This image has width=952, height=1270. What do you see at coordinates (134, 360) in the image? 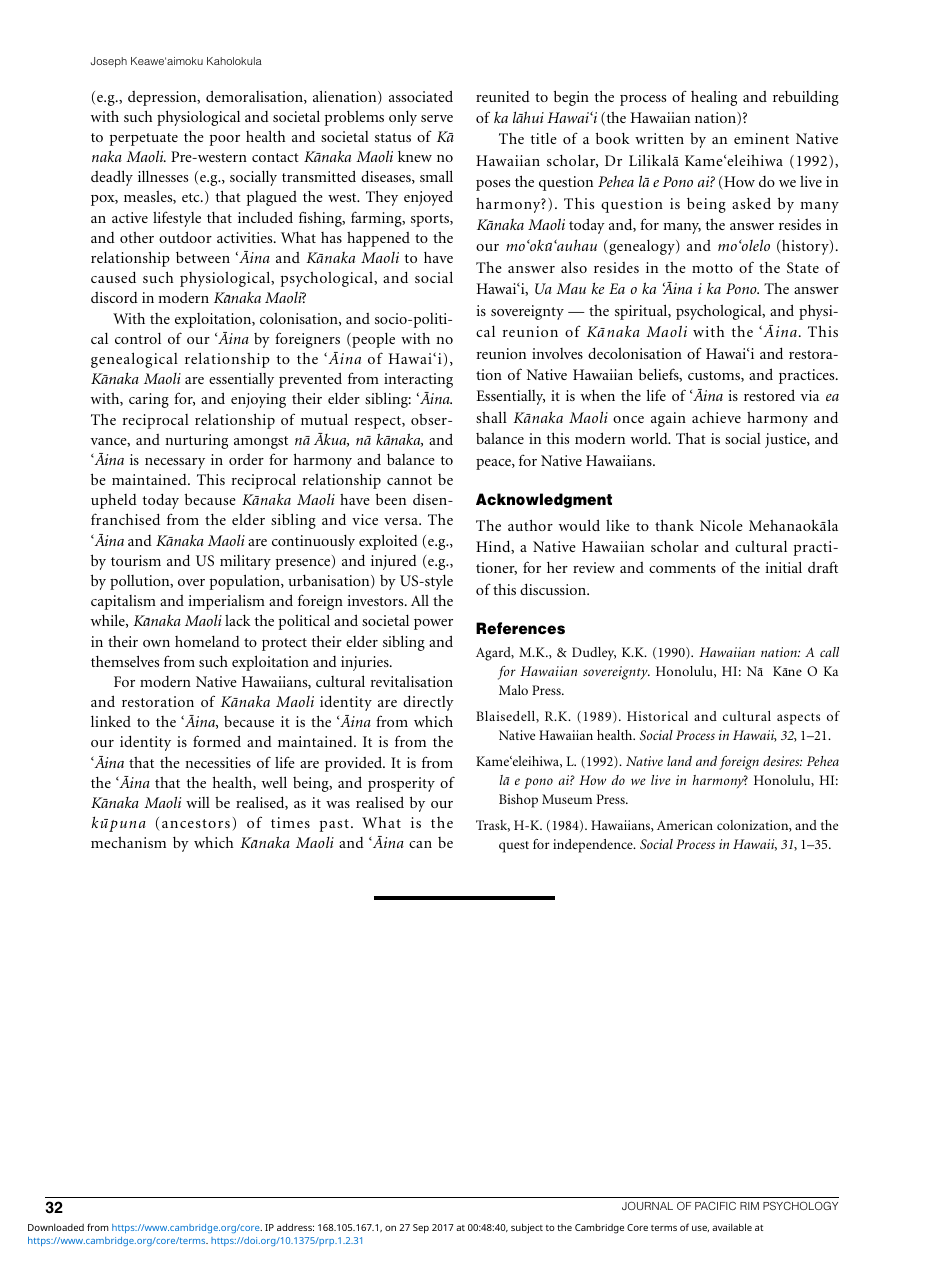
I see `genealogical` at bounding box center [134, 360].
